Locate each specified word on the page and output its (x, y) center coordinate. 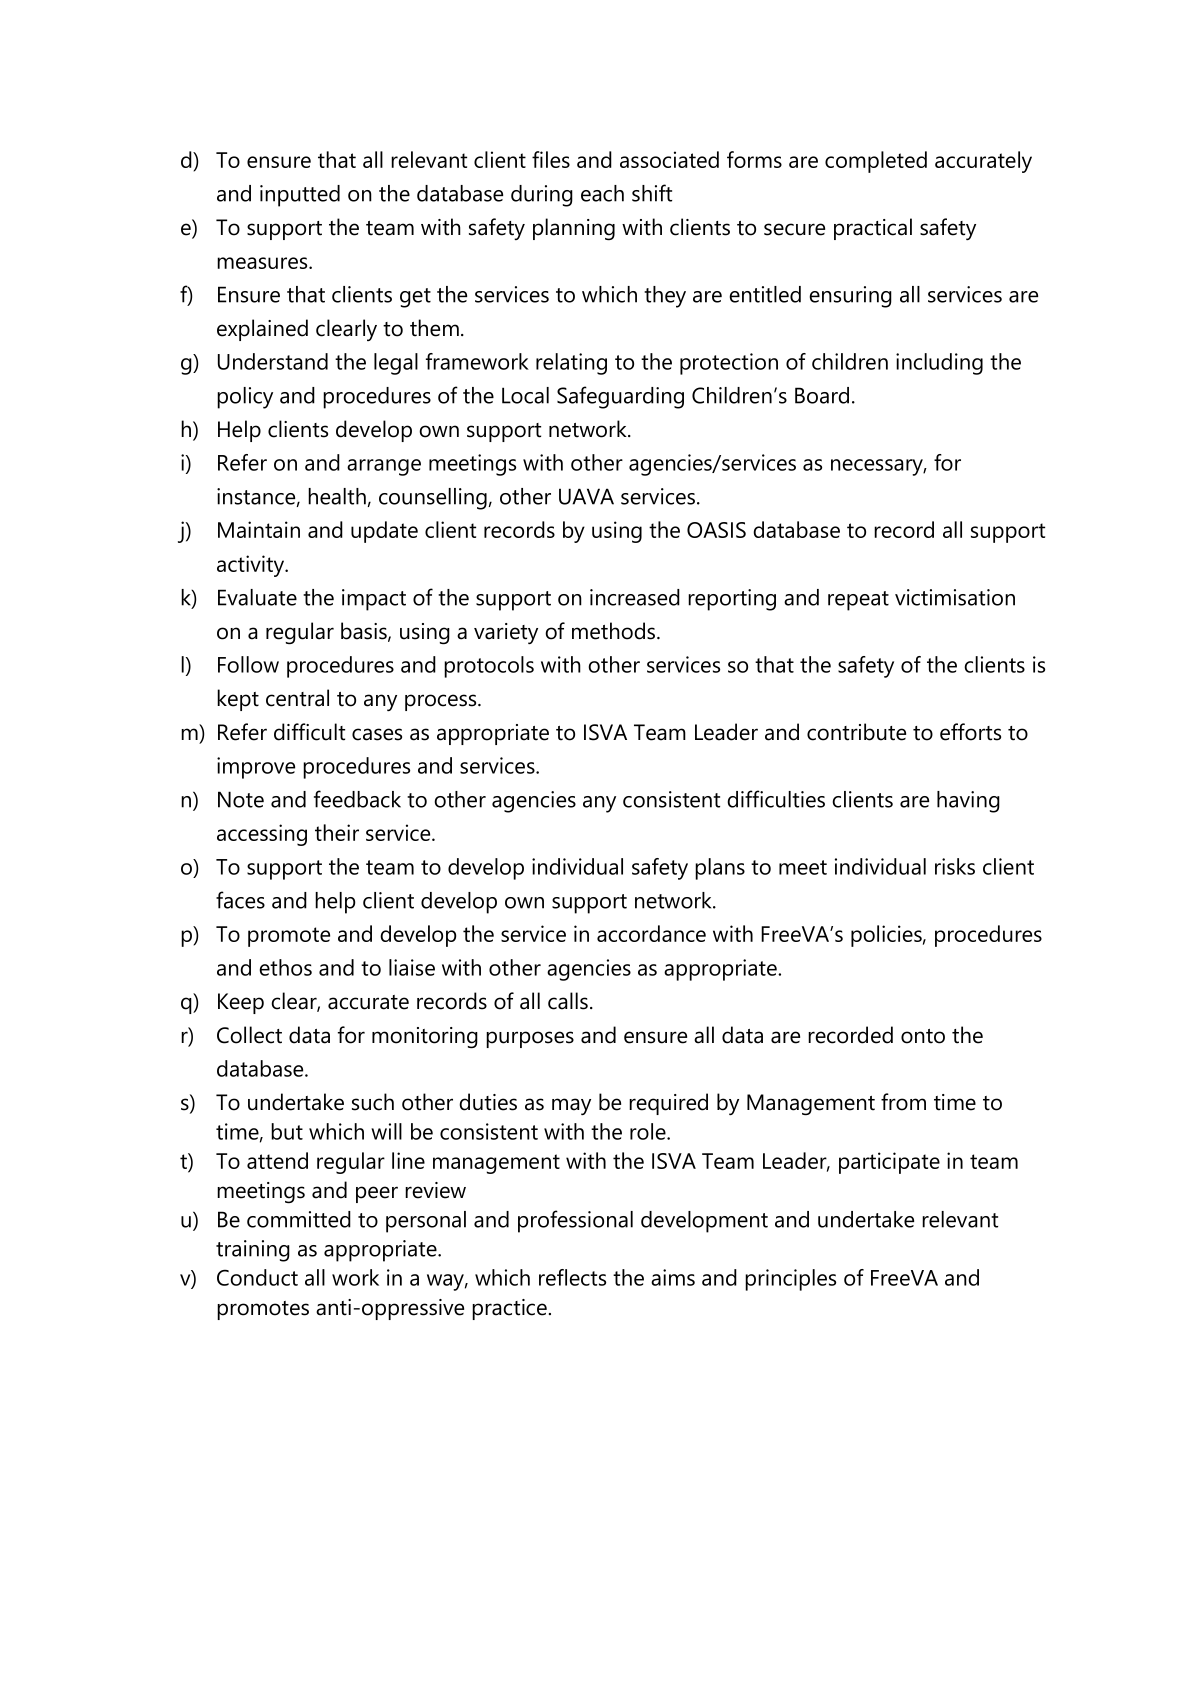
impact (374, 600)
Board (822, 395)
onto (923, 1036)
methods (615, 631)
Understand (273, 361)
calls (568, 1001)
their (337, 832)
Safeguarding (620, 397)
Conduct (257, 1277)
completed (876, 162)
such (373, 1102)
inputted (300, 196)
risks (955, 866)
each (602, 193)
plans (720, 869)
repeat (858, 601)
